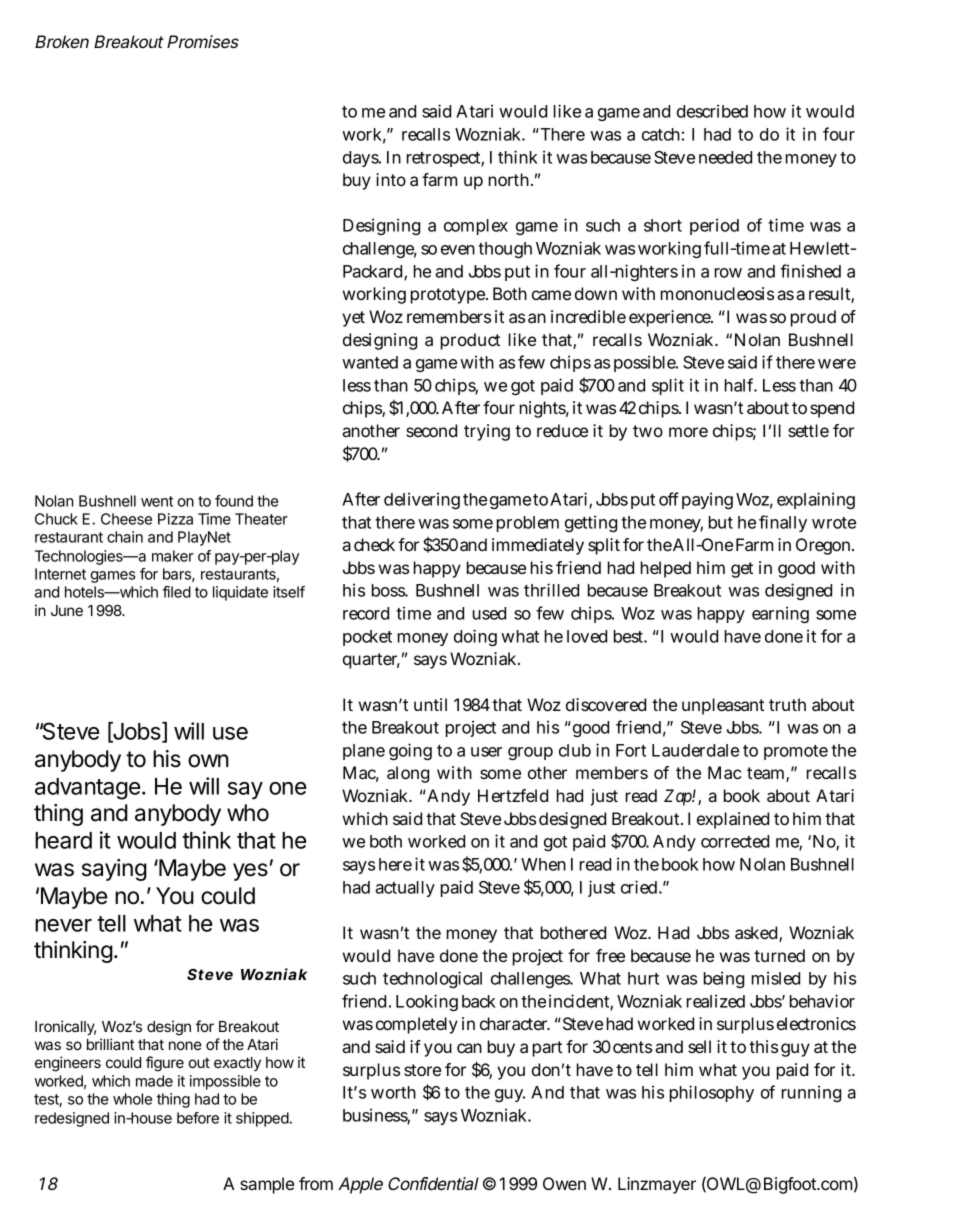 The image size is (958, 1232). I want to click on into, so click(391, 179).
